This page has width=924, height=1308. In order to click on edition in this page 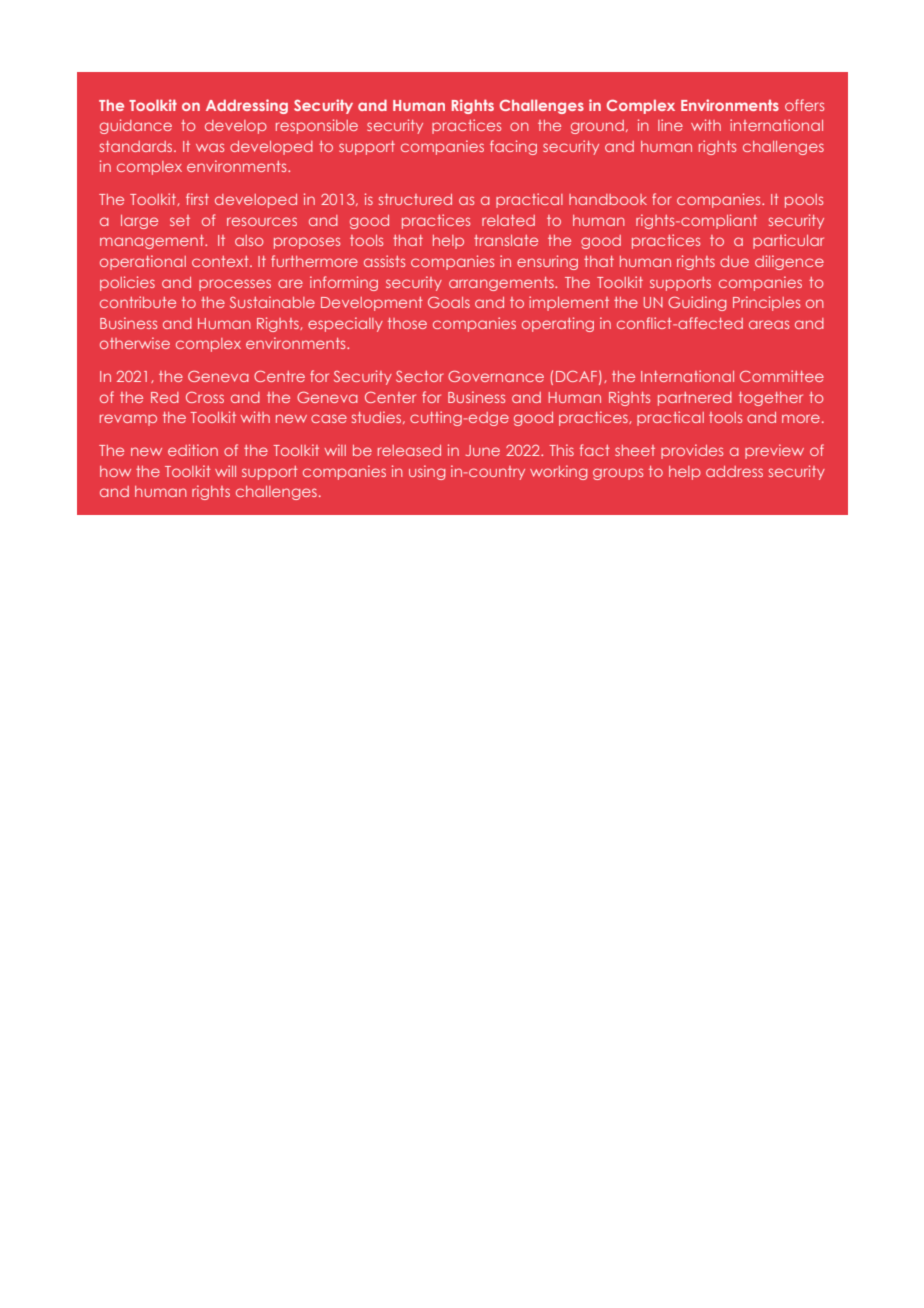, I will do `click(193, 450)`.
